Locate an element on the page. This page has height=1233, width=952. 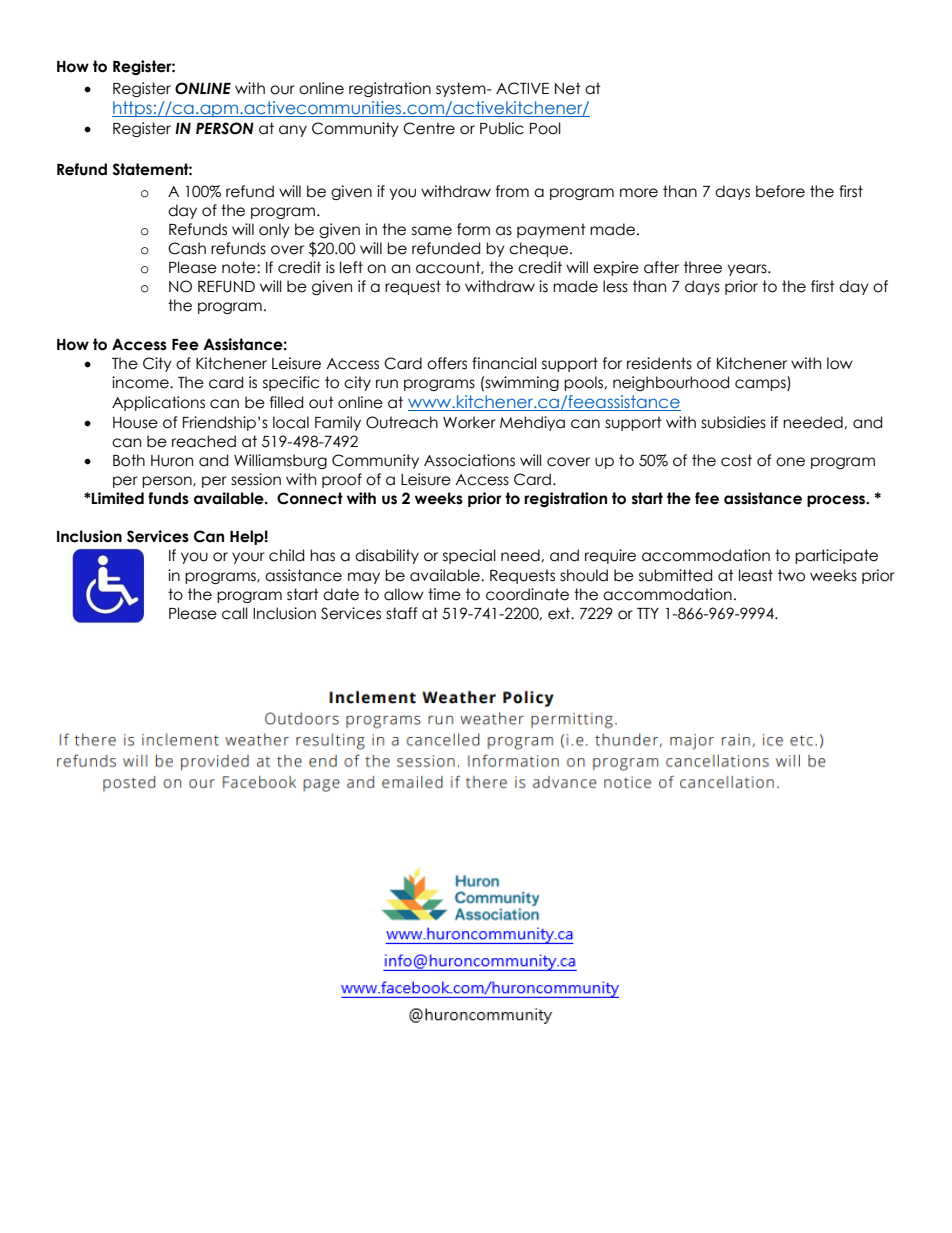
cost is located at coordinates (736, 460).
